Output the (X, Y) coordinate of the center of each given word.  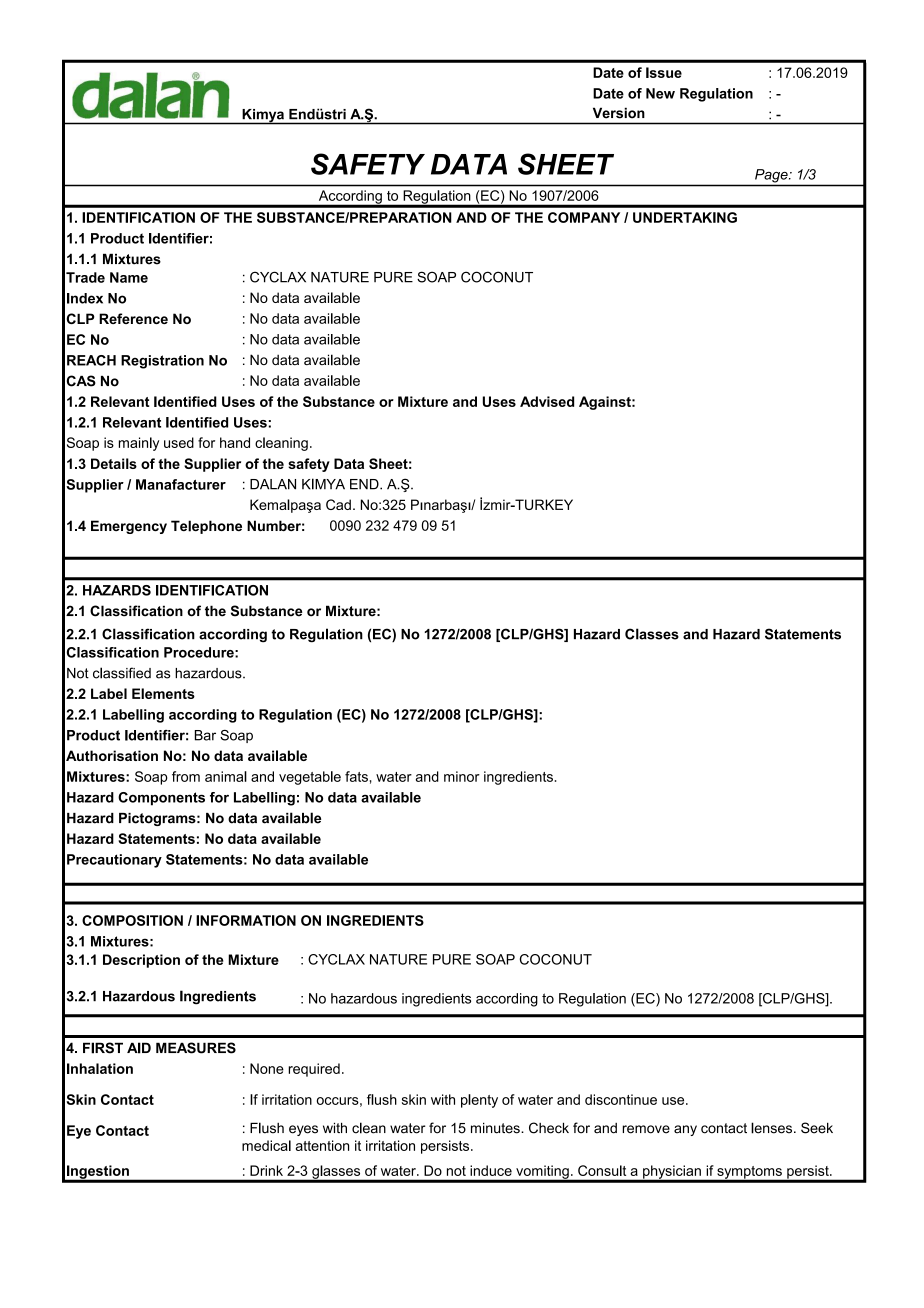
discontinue (621, 1099)
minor (462, 776)
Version (619, 113)
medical (266, 1145)
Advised (547, 401)
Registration (162, 362)
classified (122, 673)
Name (129, 277)
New (660, 93)
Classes (652, 634)
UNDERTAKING (685, 217)
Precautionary (114, 861)
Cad (338, 504)
